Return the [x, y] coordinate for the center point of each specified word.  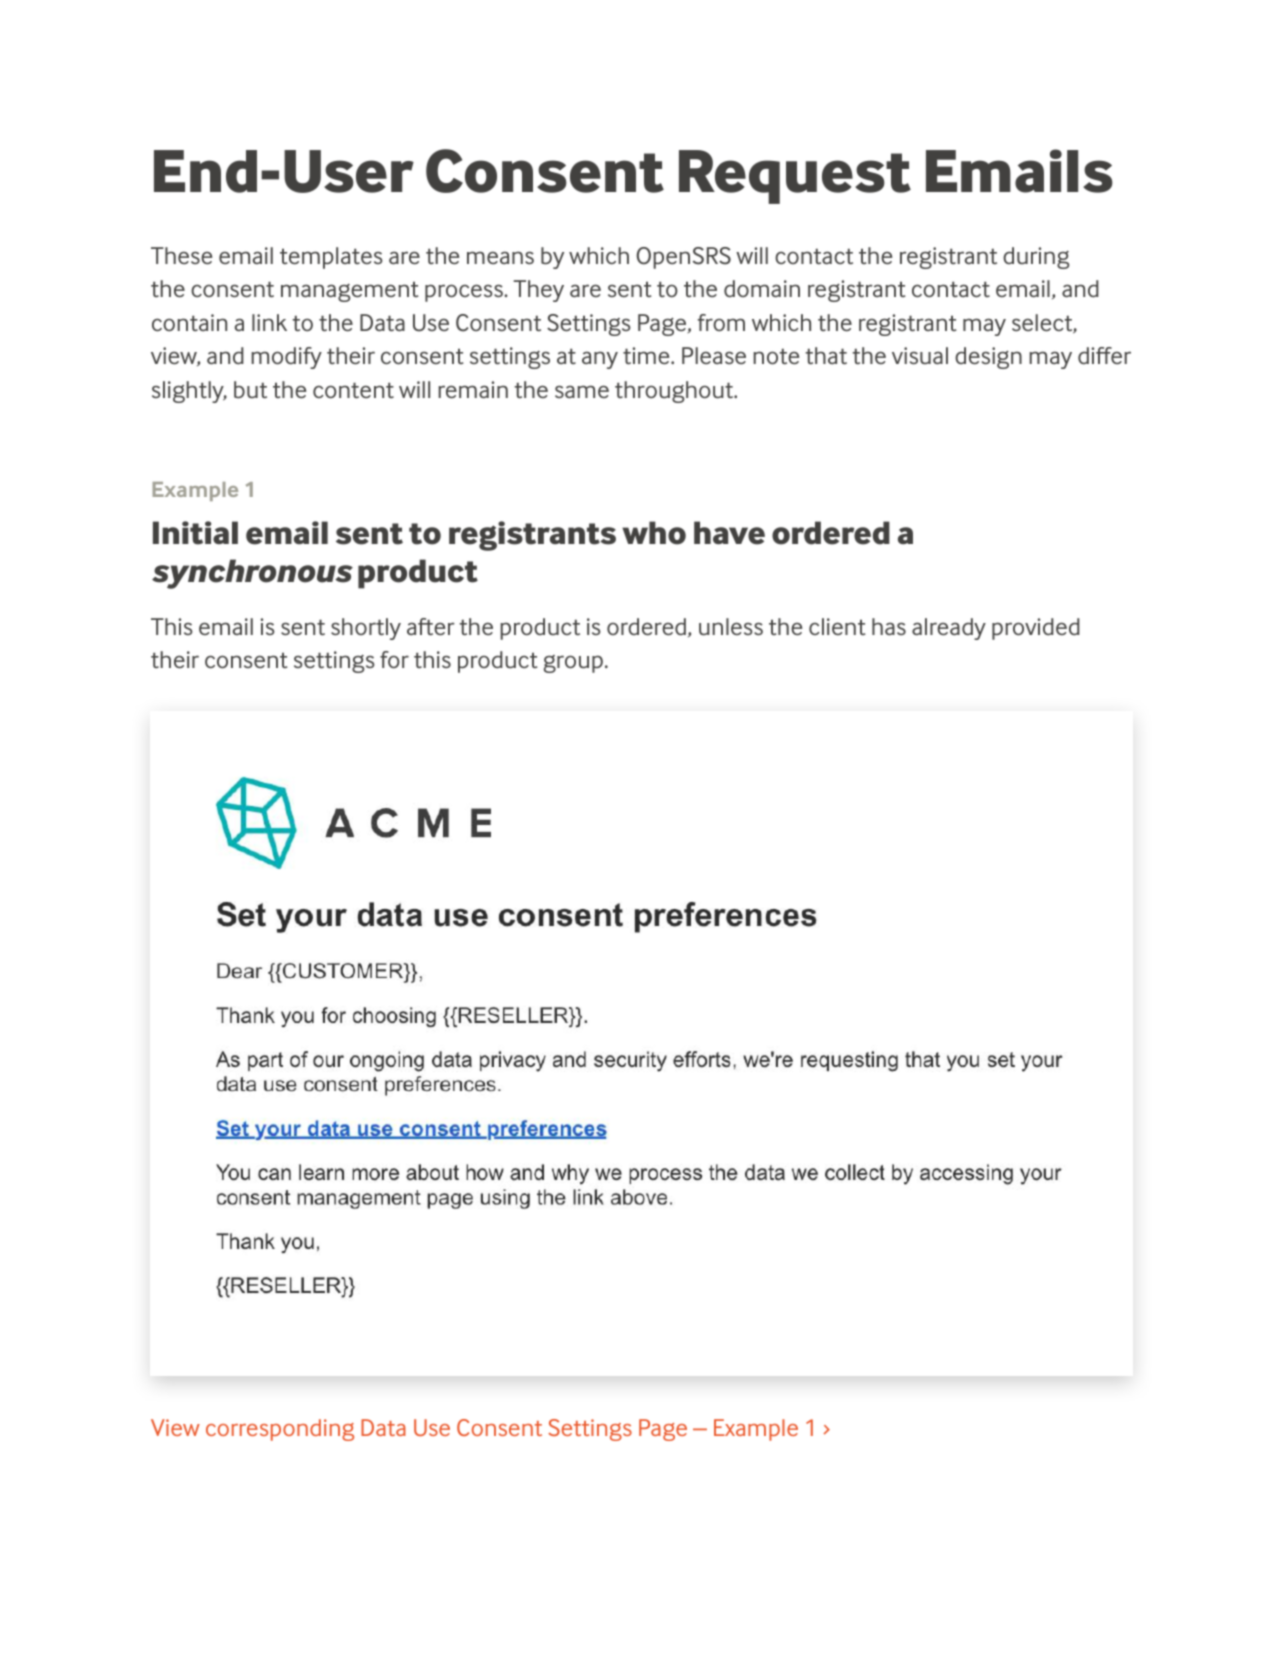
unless [731, 627]
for [394, 659]
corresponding [280, 1430]
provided [1036, 629]
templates [331, 258]
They [538, 291]
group [573, 664]
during [1036, 258]
